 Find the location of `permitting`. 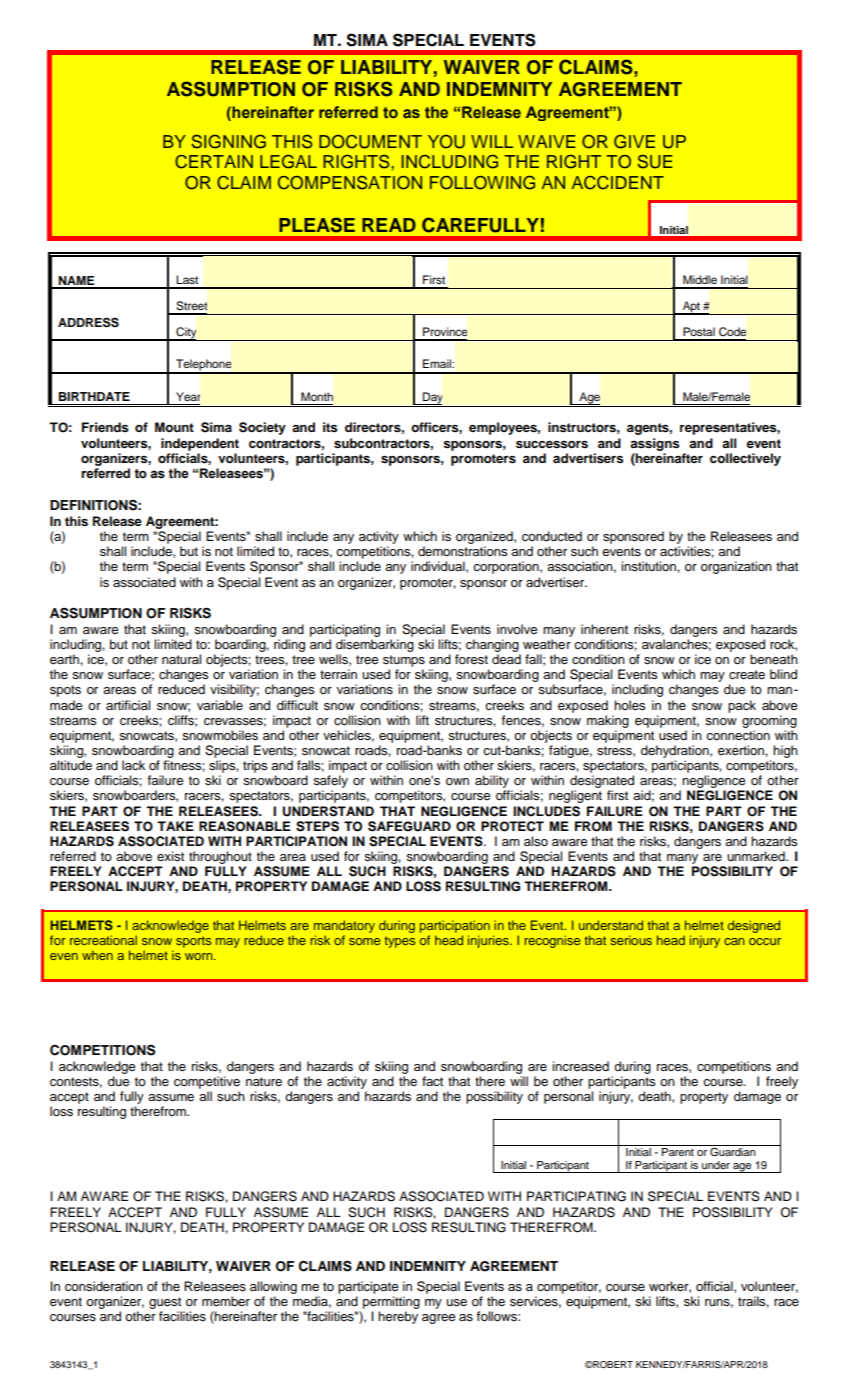

permitting is located at coordinates (391, 1302).
